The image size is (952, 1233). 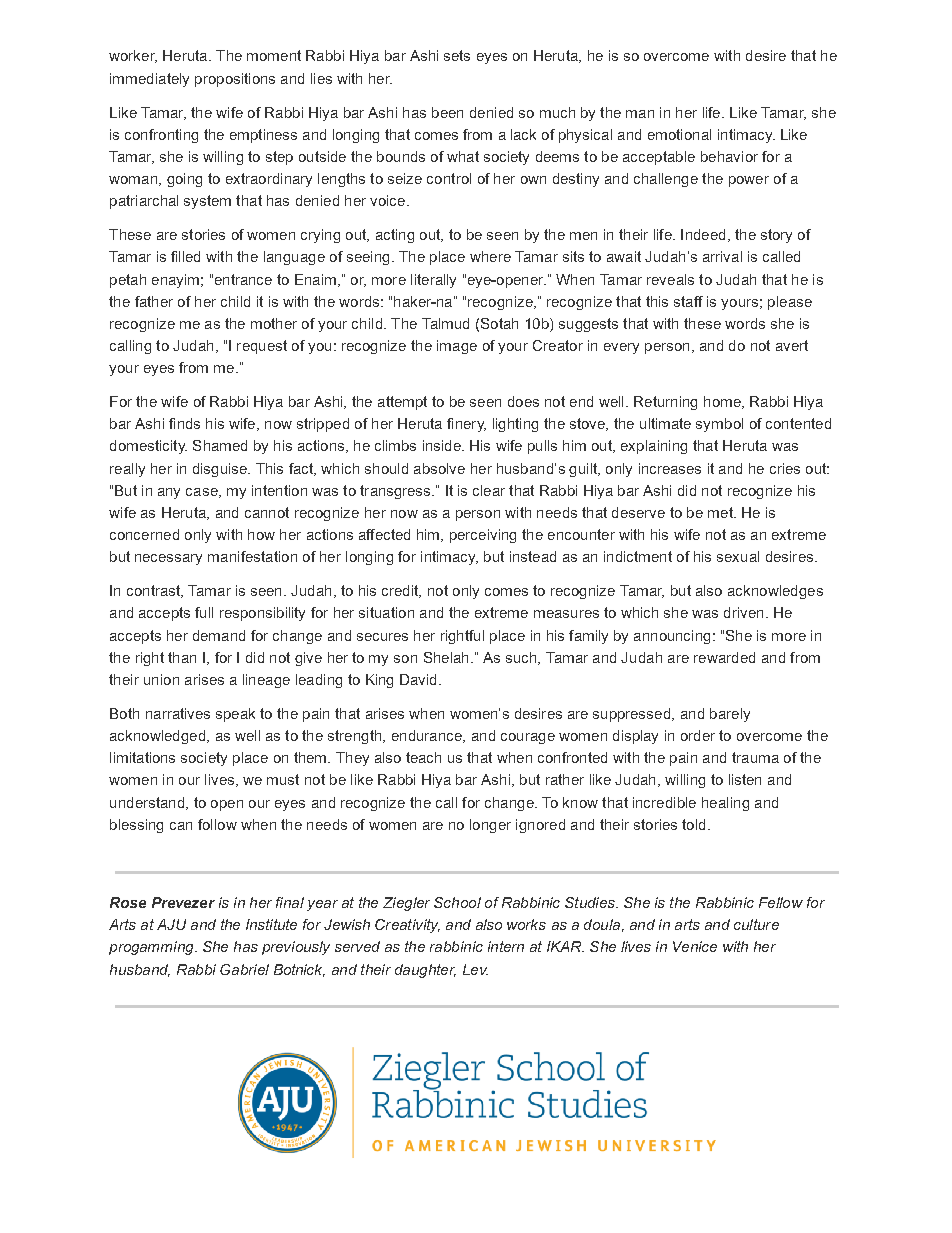 I want to click on emotional, so click(x=679, y=134).
